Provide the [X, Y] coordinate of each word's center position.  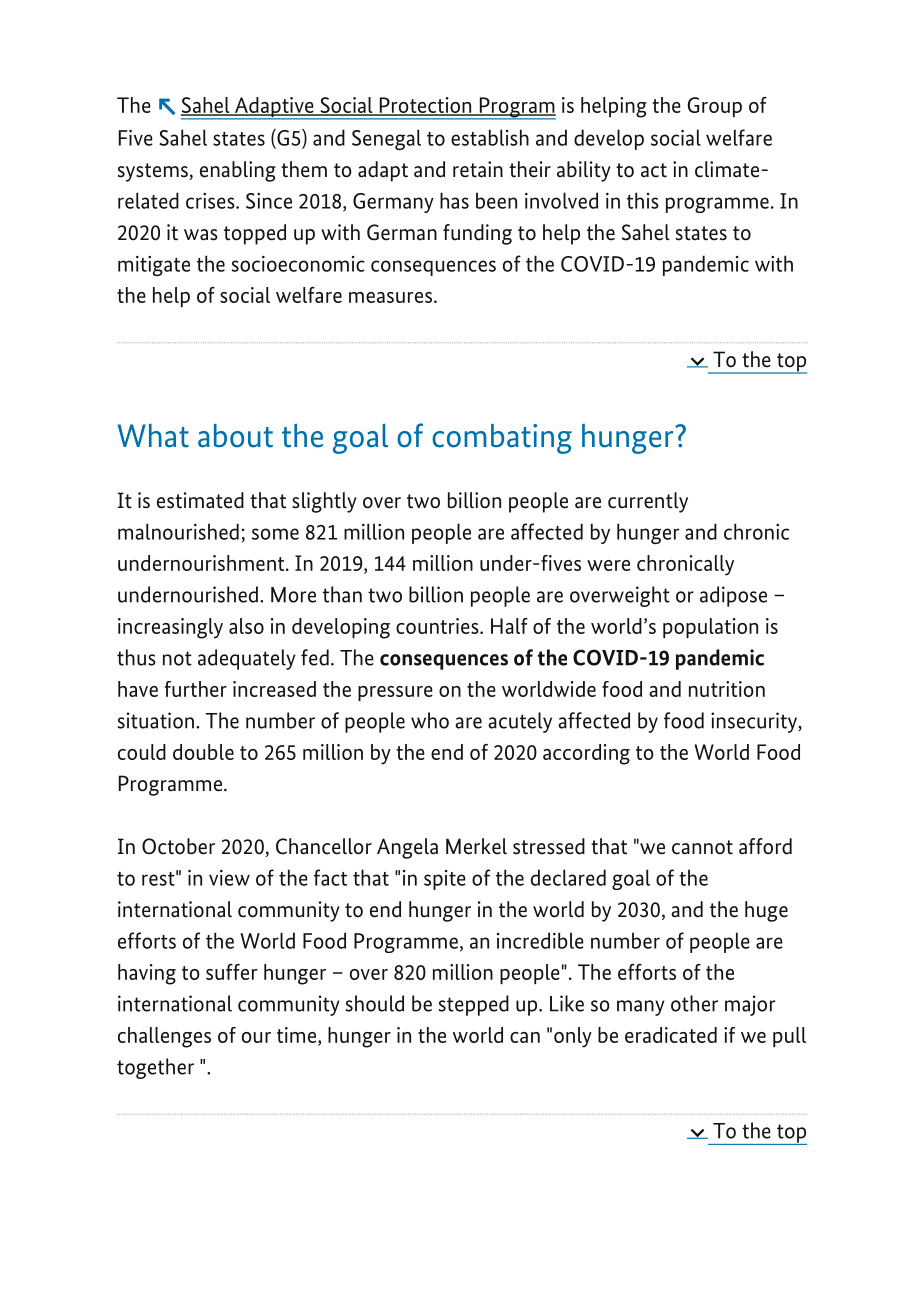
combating [502, 439]
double [203, 752]
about [235, 436]
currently [648, 502]
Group [715, 107]
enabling [238, 171]
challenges [164, 1037]
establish [490, 137]
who [430, 720]
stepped [474, 1005]
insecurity [755, 722]
